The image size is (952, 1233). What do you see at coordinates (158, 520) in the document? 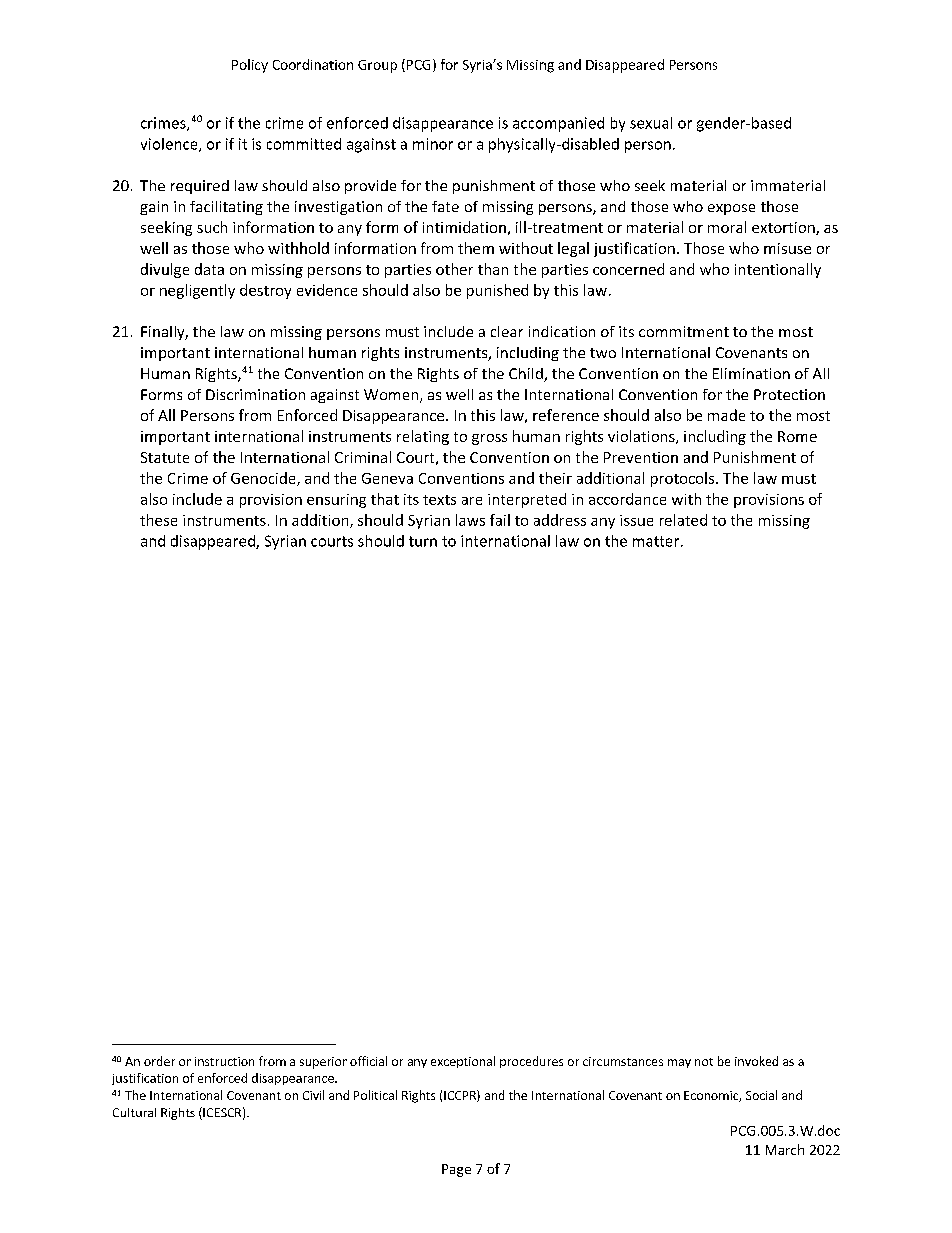
I see `these` at bounding box center [158, 520].
